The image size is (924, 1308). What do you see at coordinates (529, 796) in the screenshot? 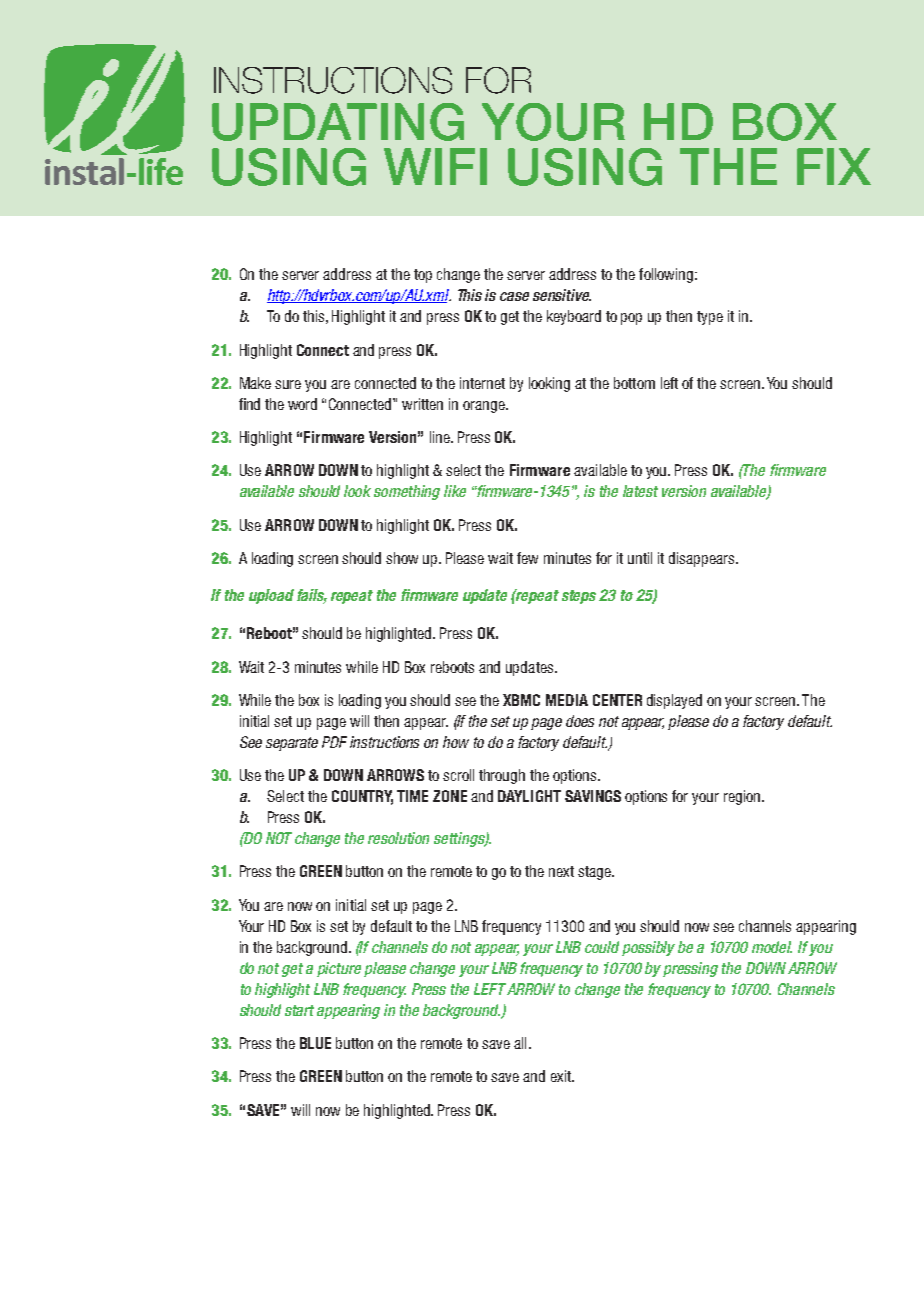
I see `DAYLIGHT` at bounding box center [529, 796].
